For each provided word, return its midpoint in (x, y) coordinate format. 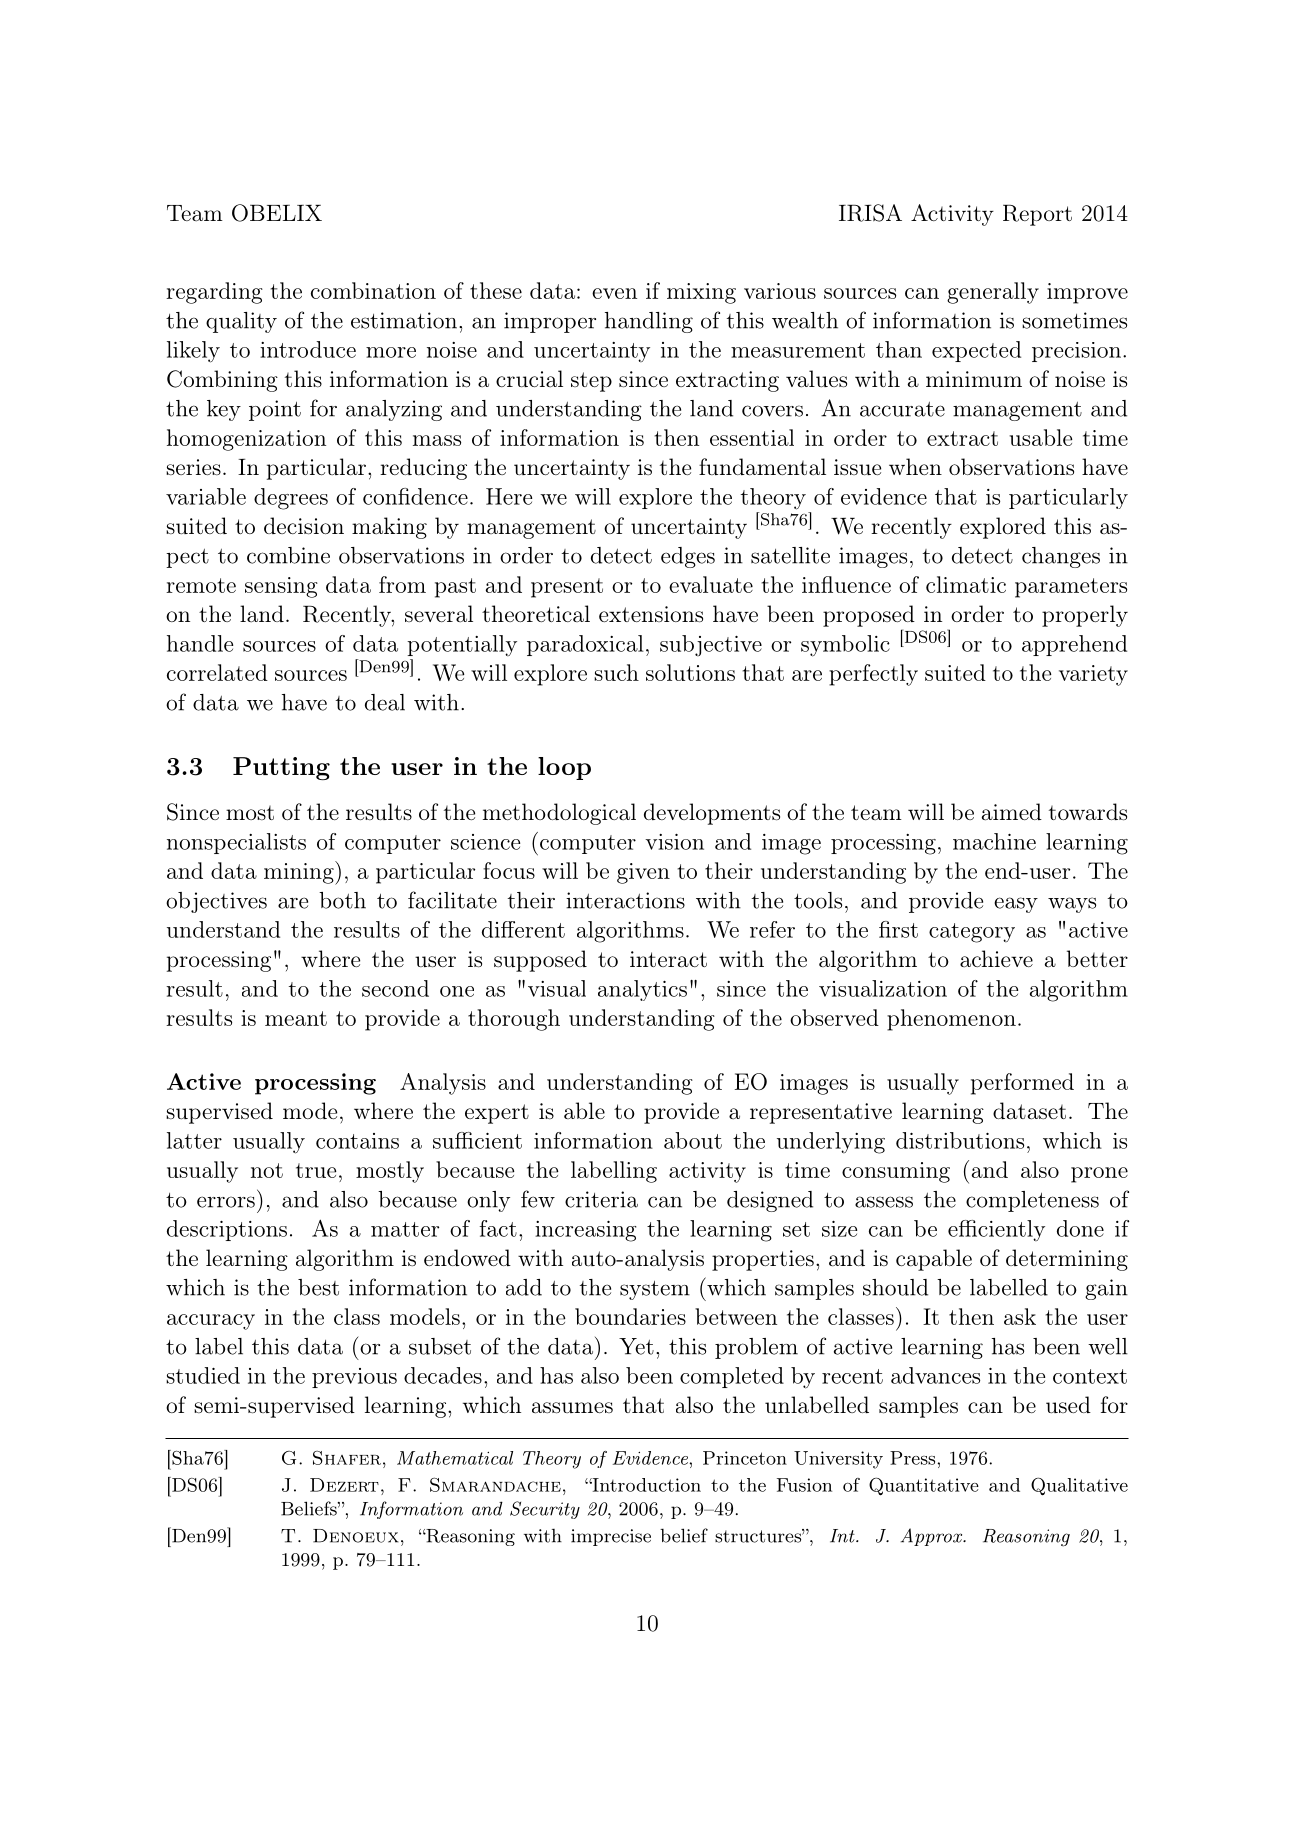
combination (373, 290)
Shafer (347, 1458)
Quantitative (924, 1486)
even (614, 293)
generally (993, 293)
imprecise (611, 1537)
